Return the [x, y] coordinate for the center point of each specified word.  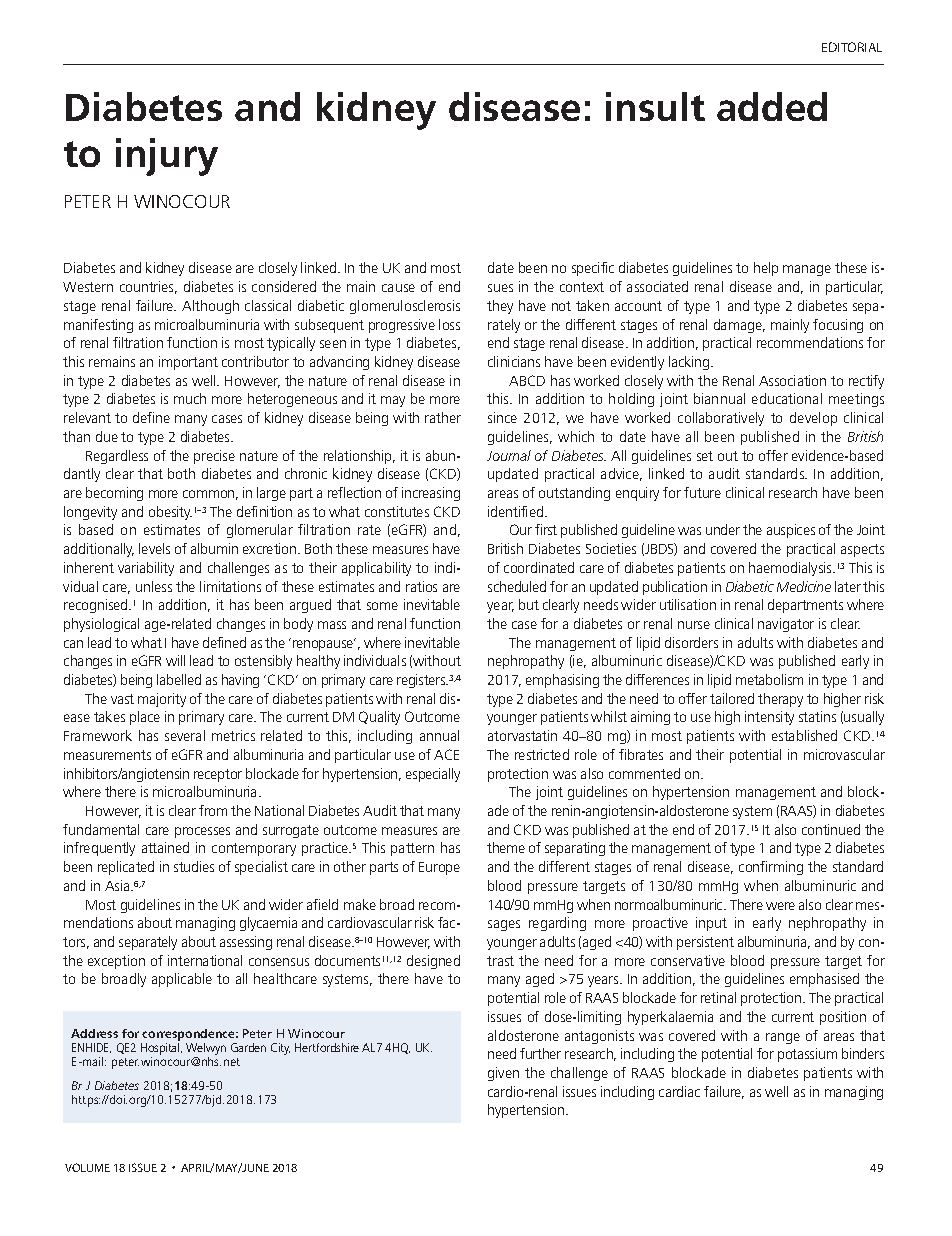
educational [787, 398]
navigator [786, 625]
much [190, 398]
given [503, 1074]
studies [194, 866]
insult [655, 106]
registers [422, 681]
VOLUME [87, 1167]
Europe [439, 868]
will [175, 660]
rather [443, 417]
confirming [771, 868]
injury [167, 157]
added [772, 106]
